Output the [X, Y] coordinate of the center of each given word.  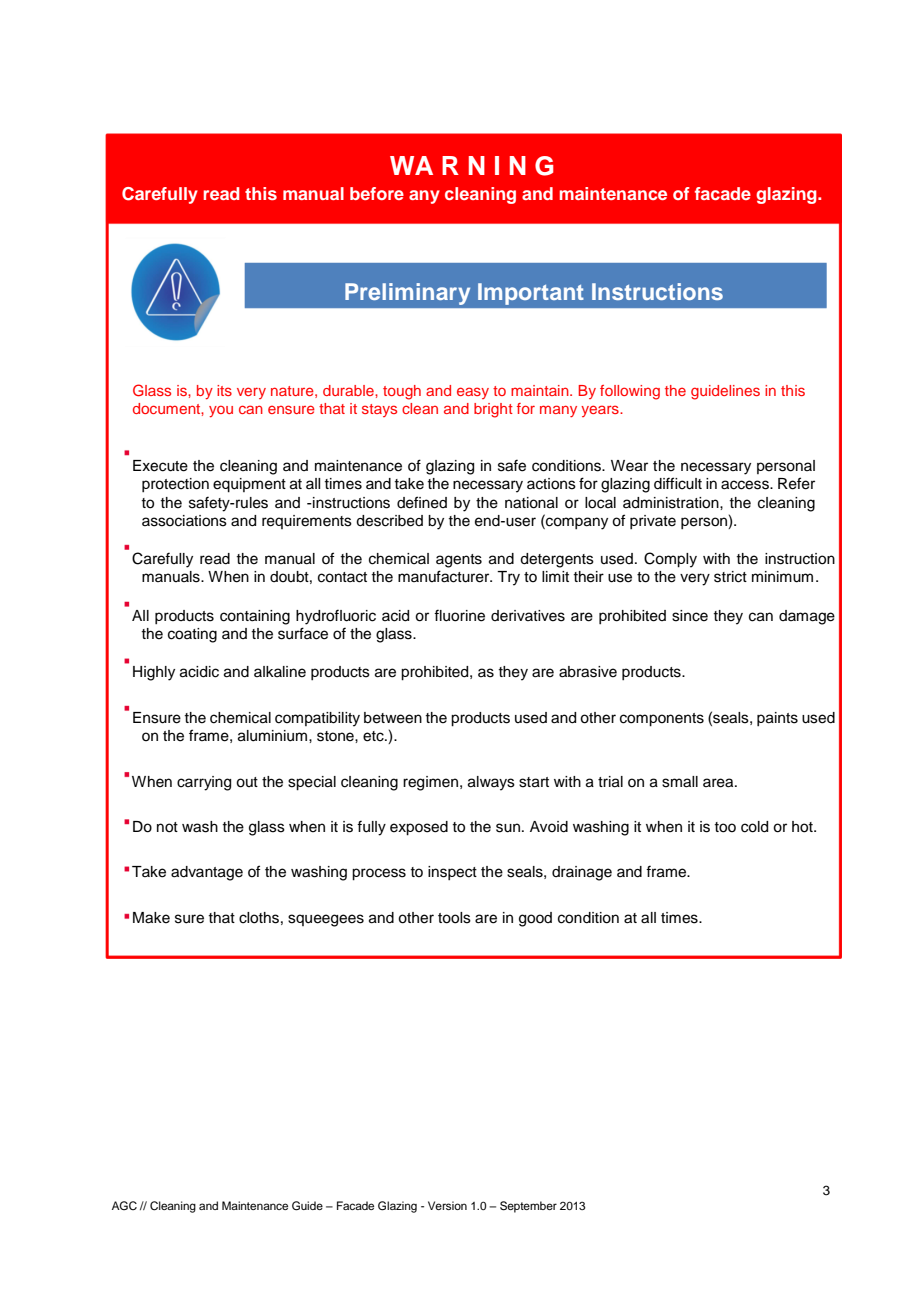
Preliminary [408, 294]
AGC [124, 1206]
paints [777, 719]
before [377, 193]
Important [530, 294]
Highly [154, 673]
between [393, 718]
